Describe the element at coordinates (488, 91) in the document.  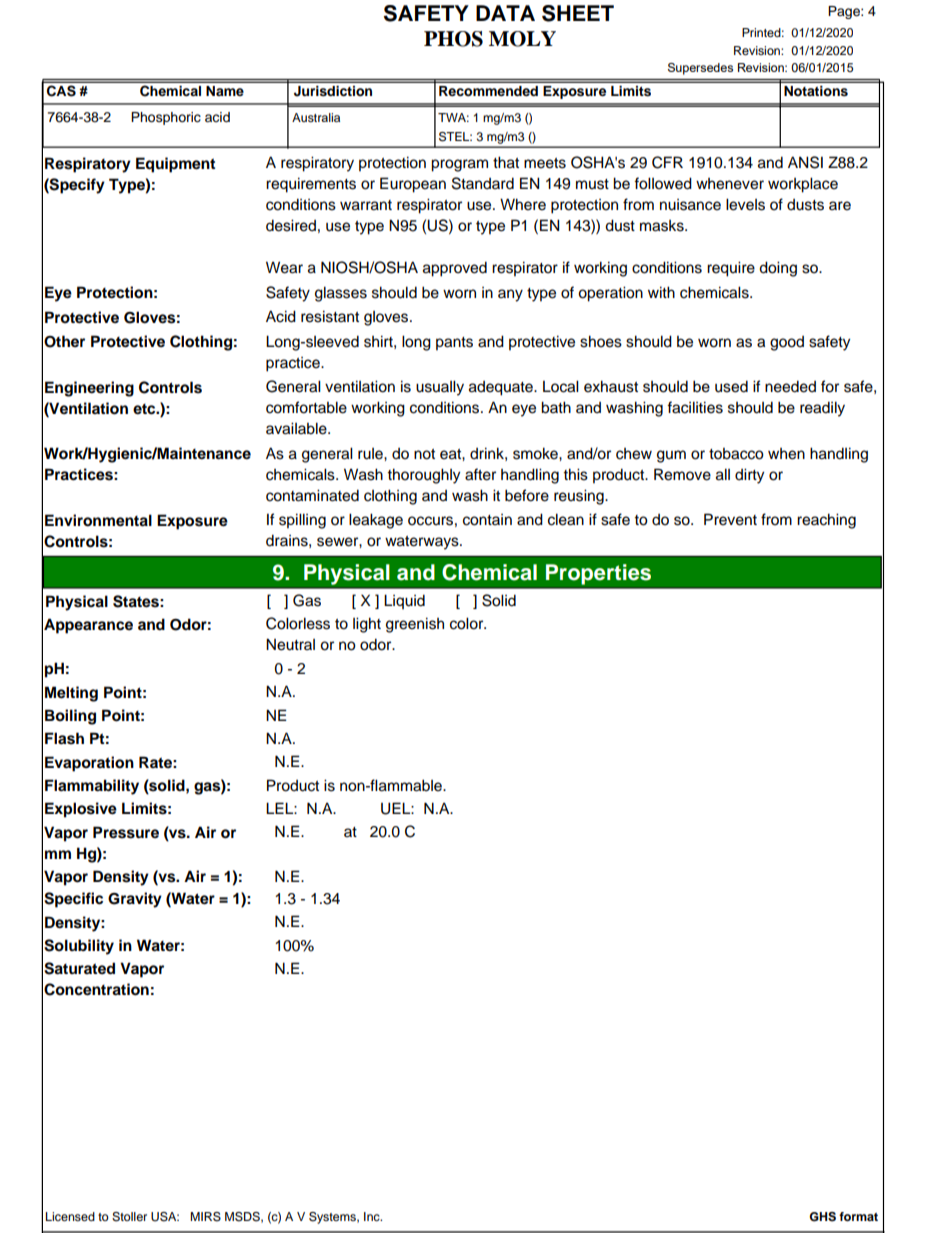
I see `Recommended` at that location.
